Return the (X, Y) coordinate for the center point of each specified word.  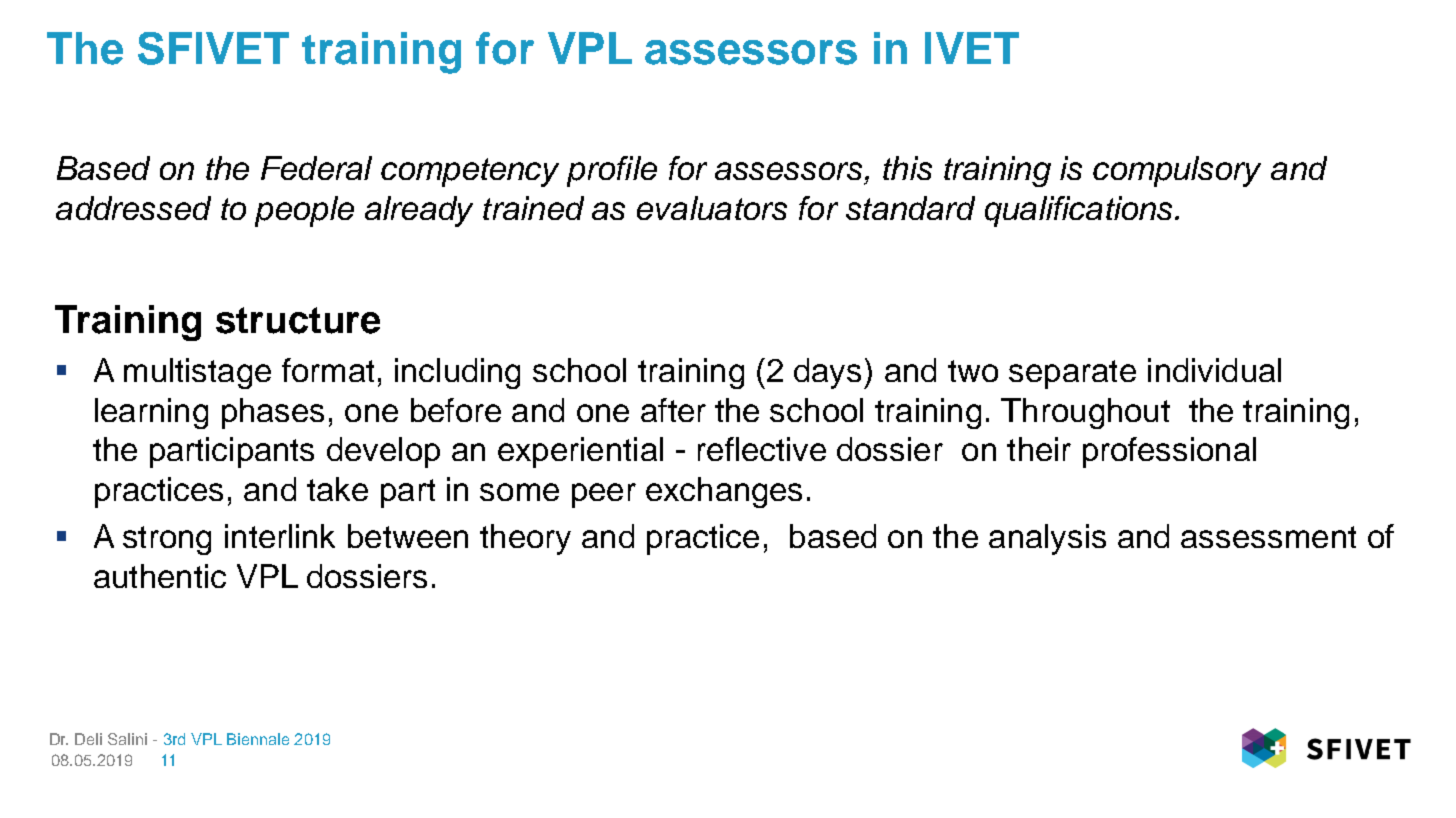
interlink (280, 536)
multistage (197, 373)
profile (612, 171)
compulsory (1177, 171)
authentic (160, 576)
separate (1072, 374)
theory (525, 539)
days (829, 373)
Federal (316, 168)
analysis (1047, 539)
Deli (88, 739)
